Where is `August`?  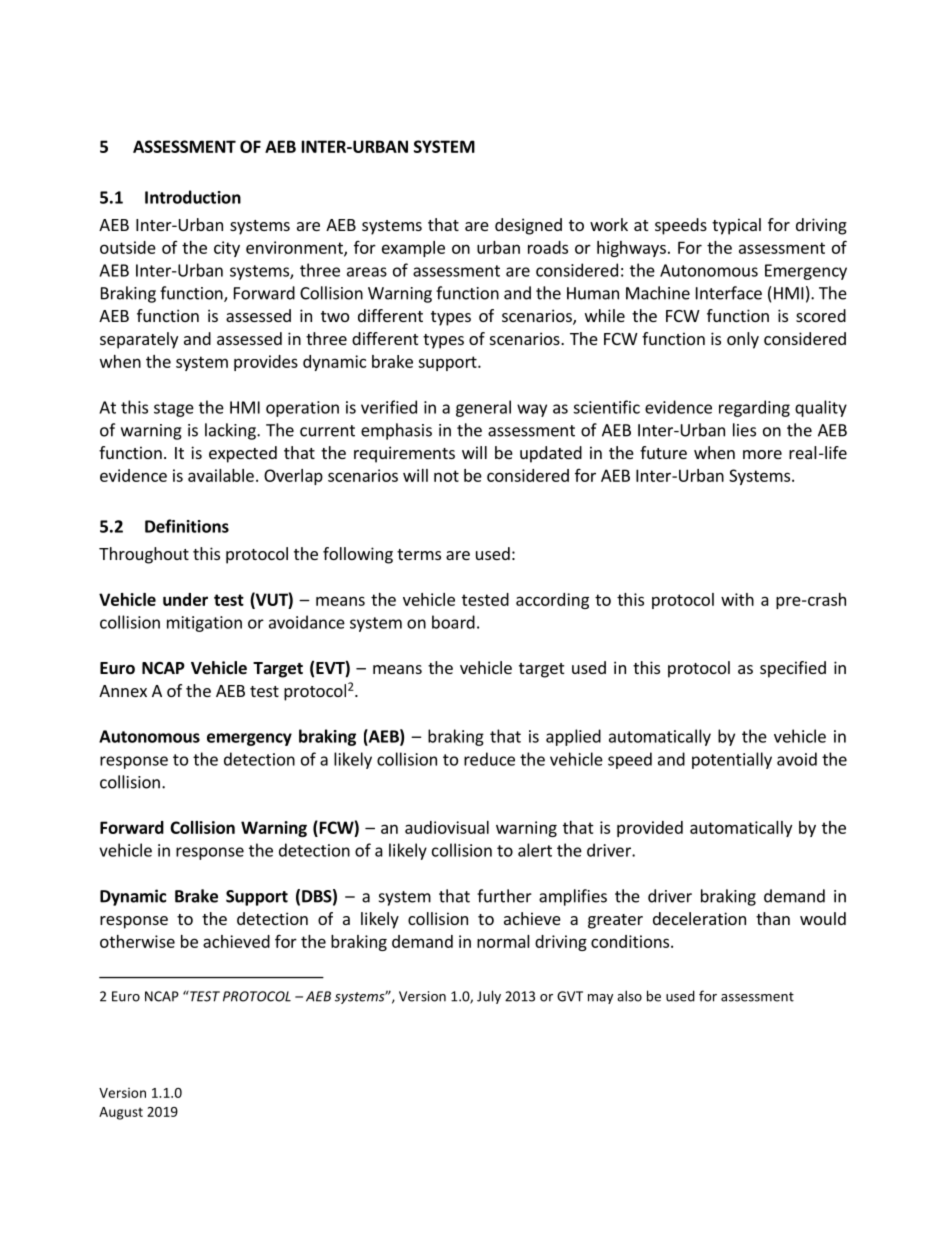
August is located at coordinates (121, 1113).
